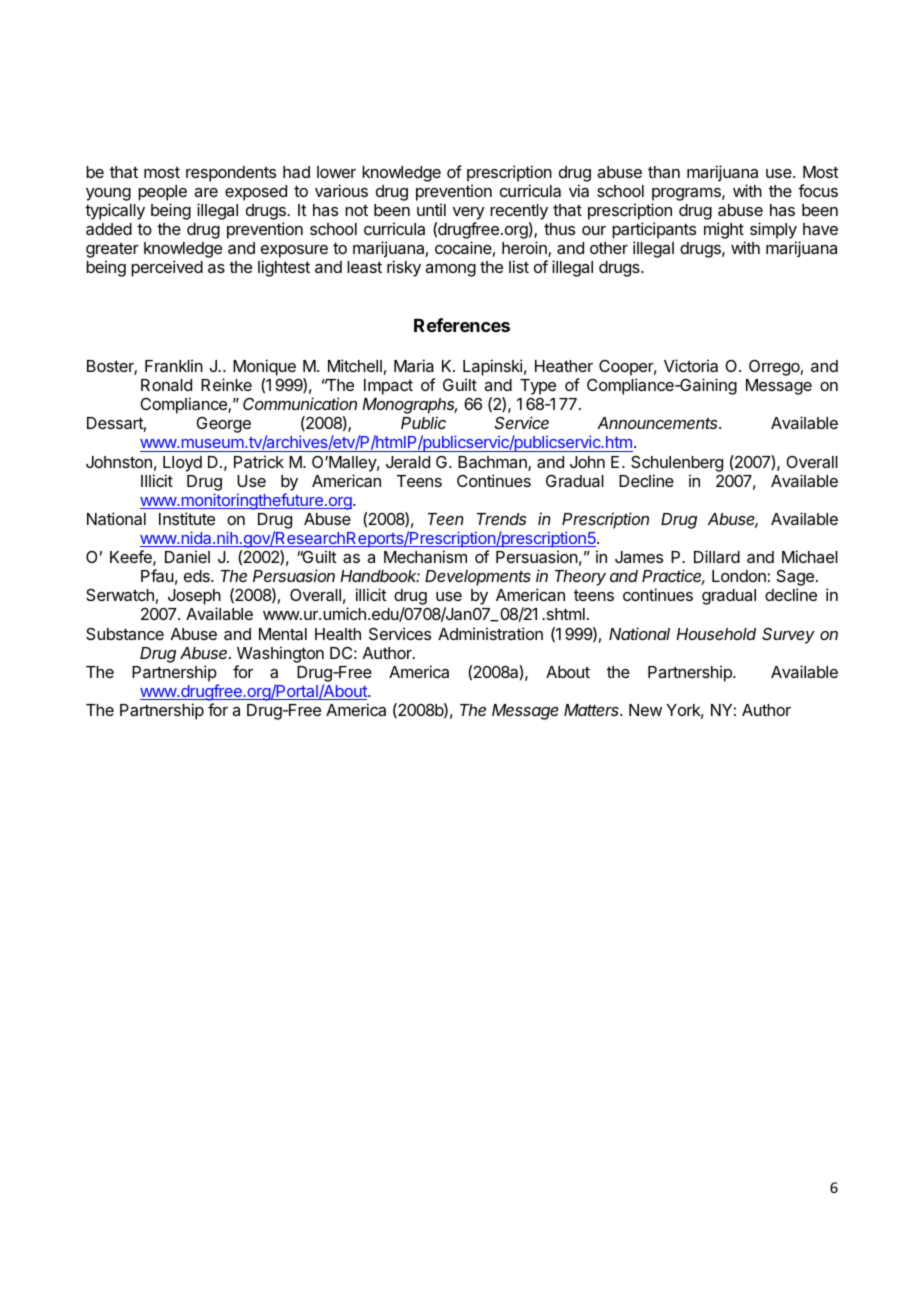  What do you see at coordinates (677, 464) in the screenshot?
I see `Schulenberg` at bounding box center [677, 464].
